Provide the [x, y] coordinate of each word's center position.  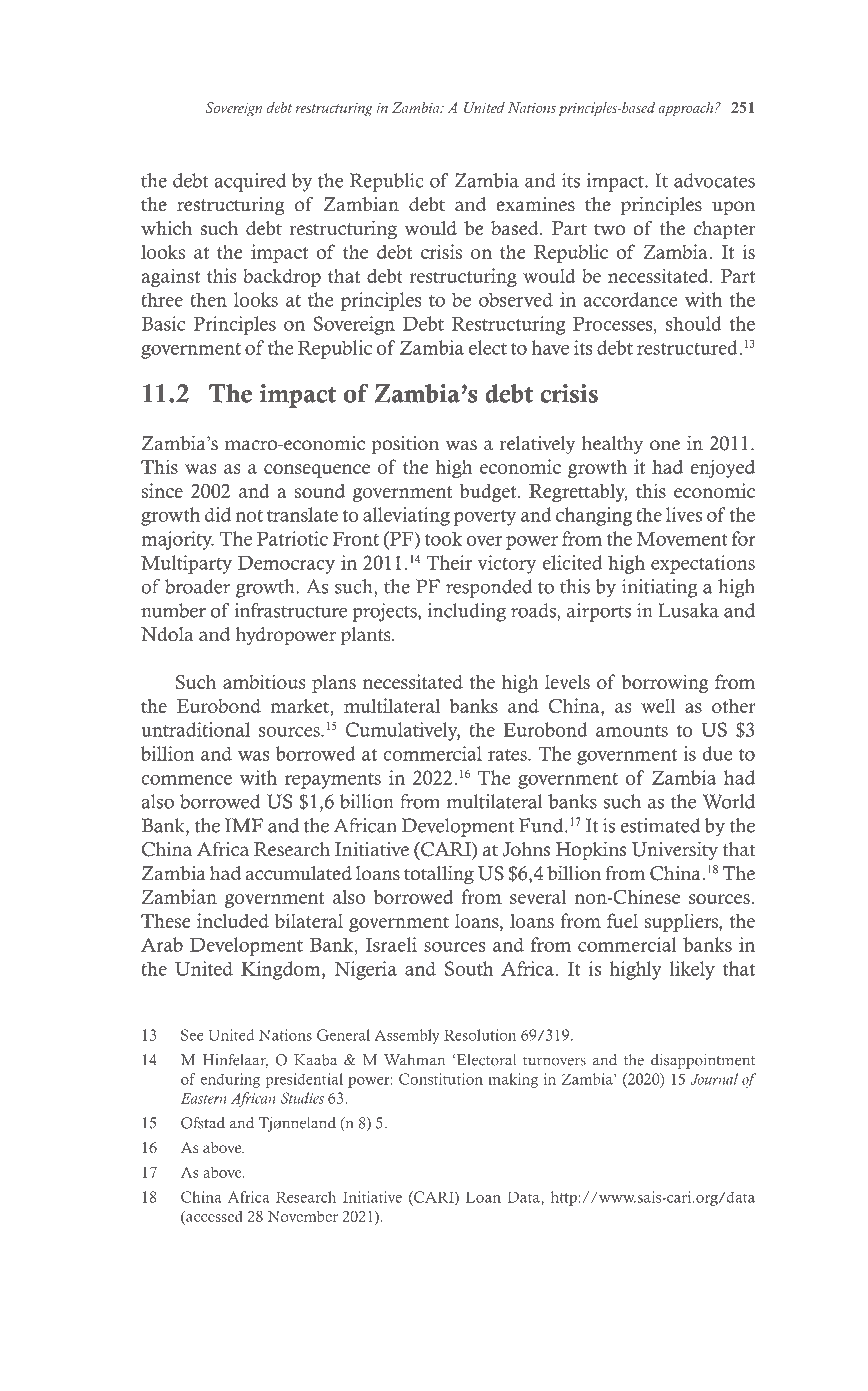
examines [535, 204]
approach [687, 109]
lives [684, 514]
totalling [439, 875]
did [218, 514]
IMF [244, 825]
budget [489, 492]
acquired [250, 182]
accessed [213, 1217]
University [674, 851]
